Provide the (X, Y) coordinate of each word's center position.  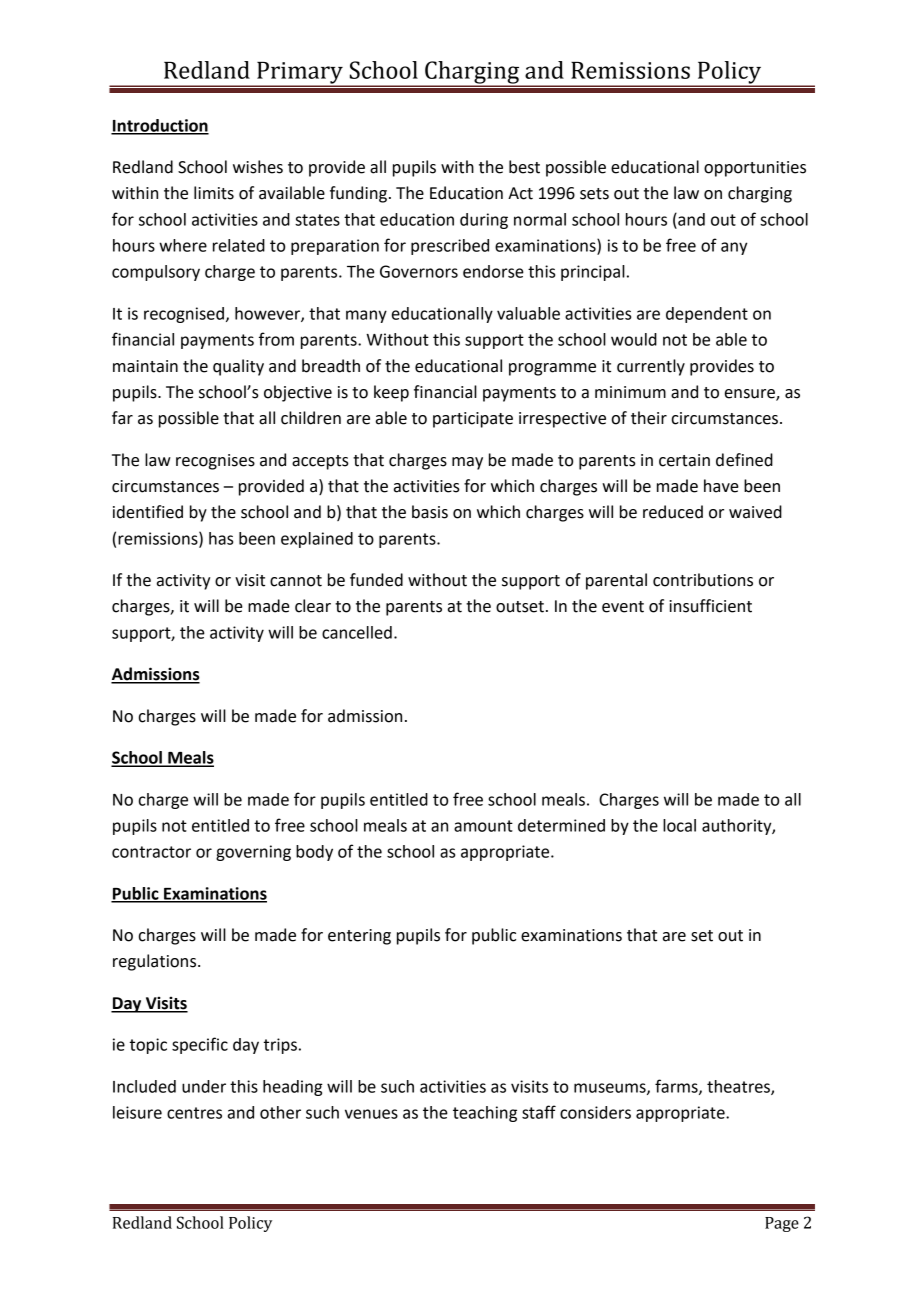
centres (194, 1113)
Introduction (160, 126)
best (524, 167)
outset (520, 607)
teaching (485, 1114)
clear (313, 606)
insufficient (710, 606)
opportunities (755, 169)
